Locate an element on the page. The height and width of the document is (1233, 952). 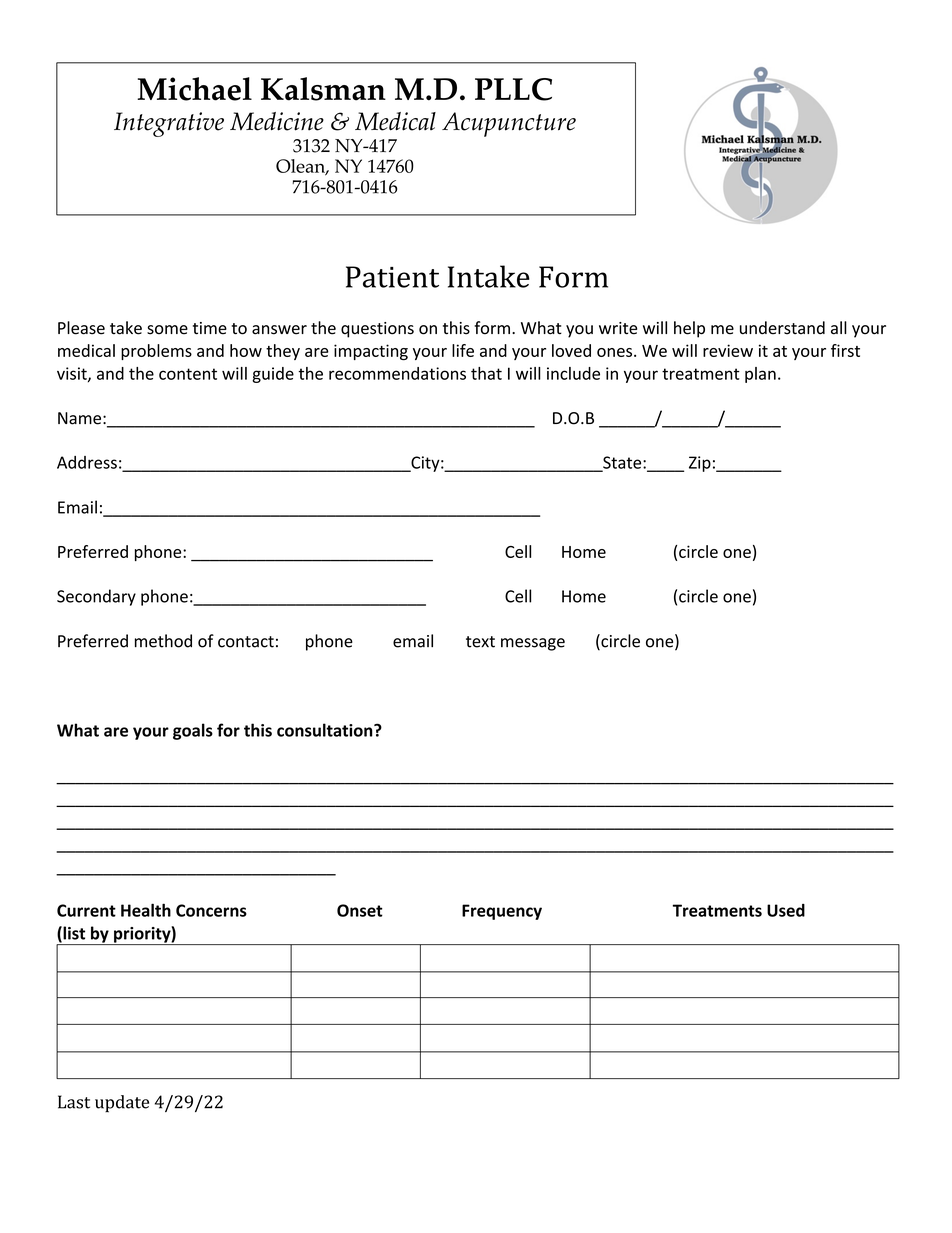
content is located at coordinates (188, 374).
